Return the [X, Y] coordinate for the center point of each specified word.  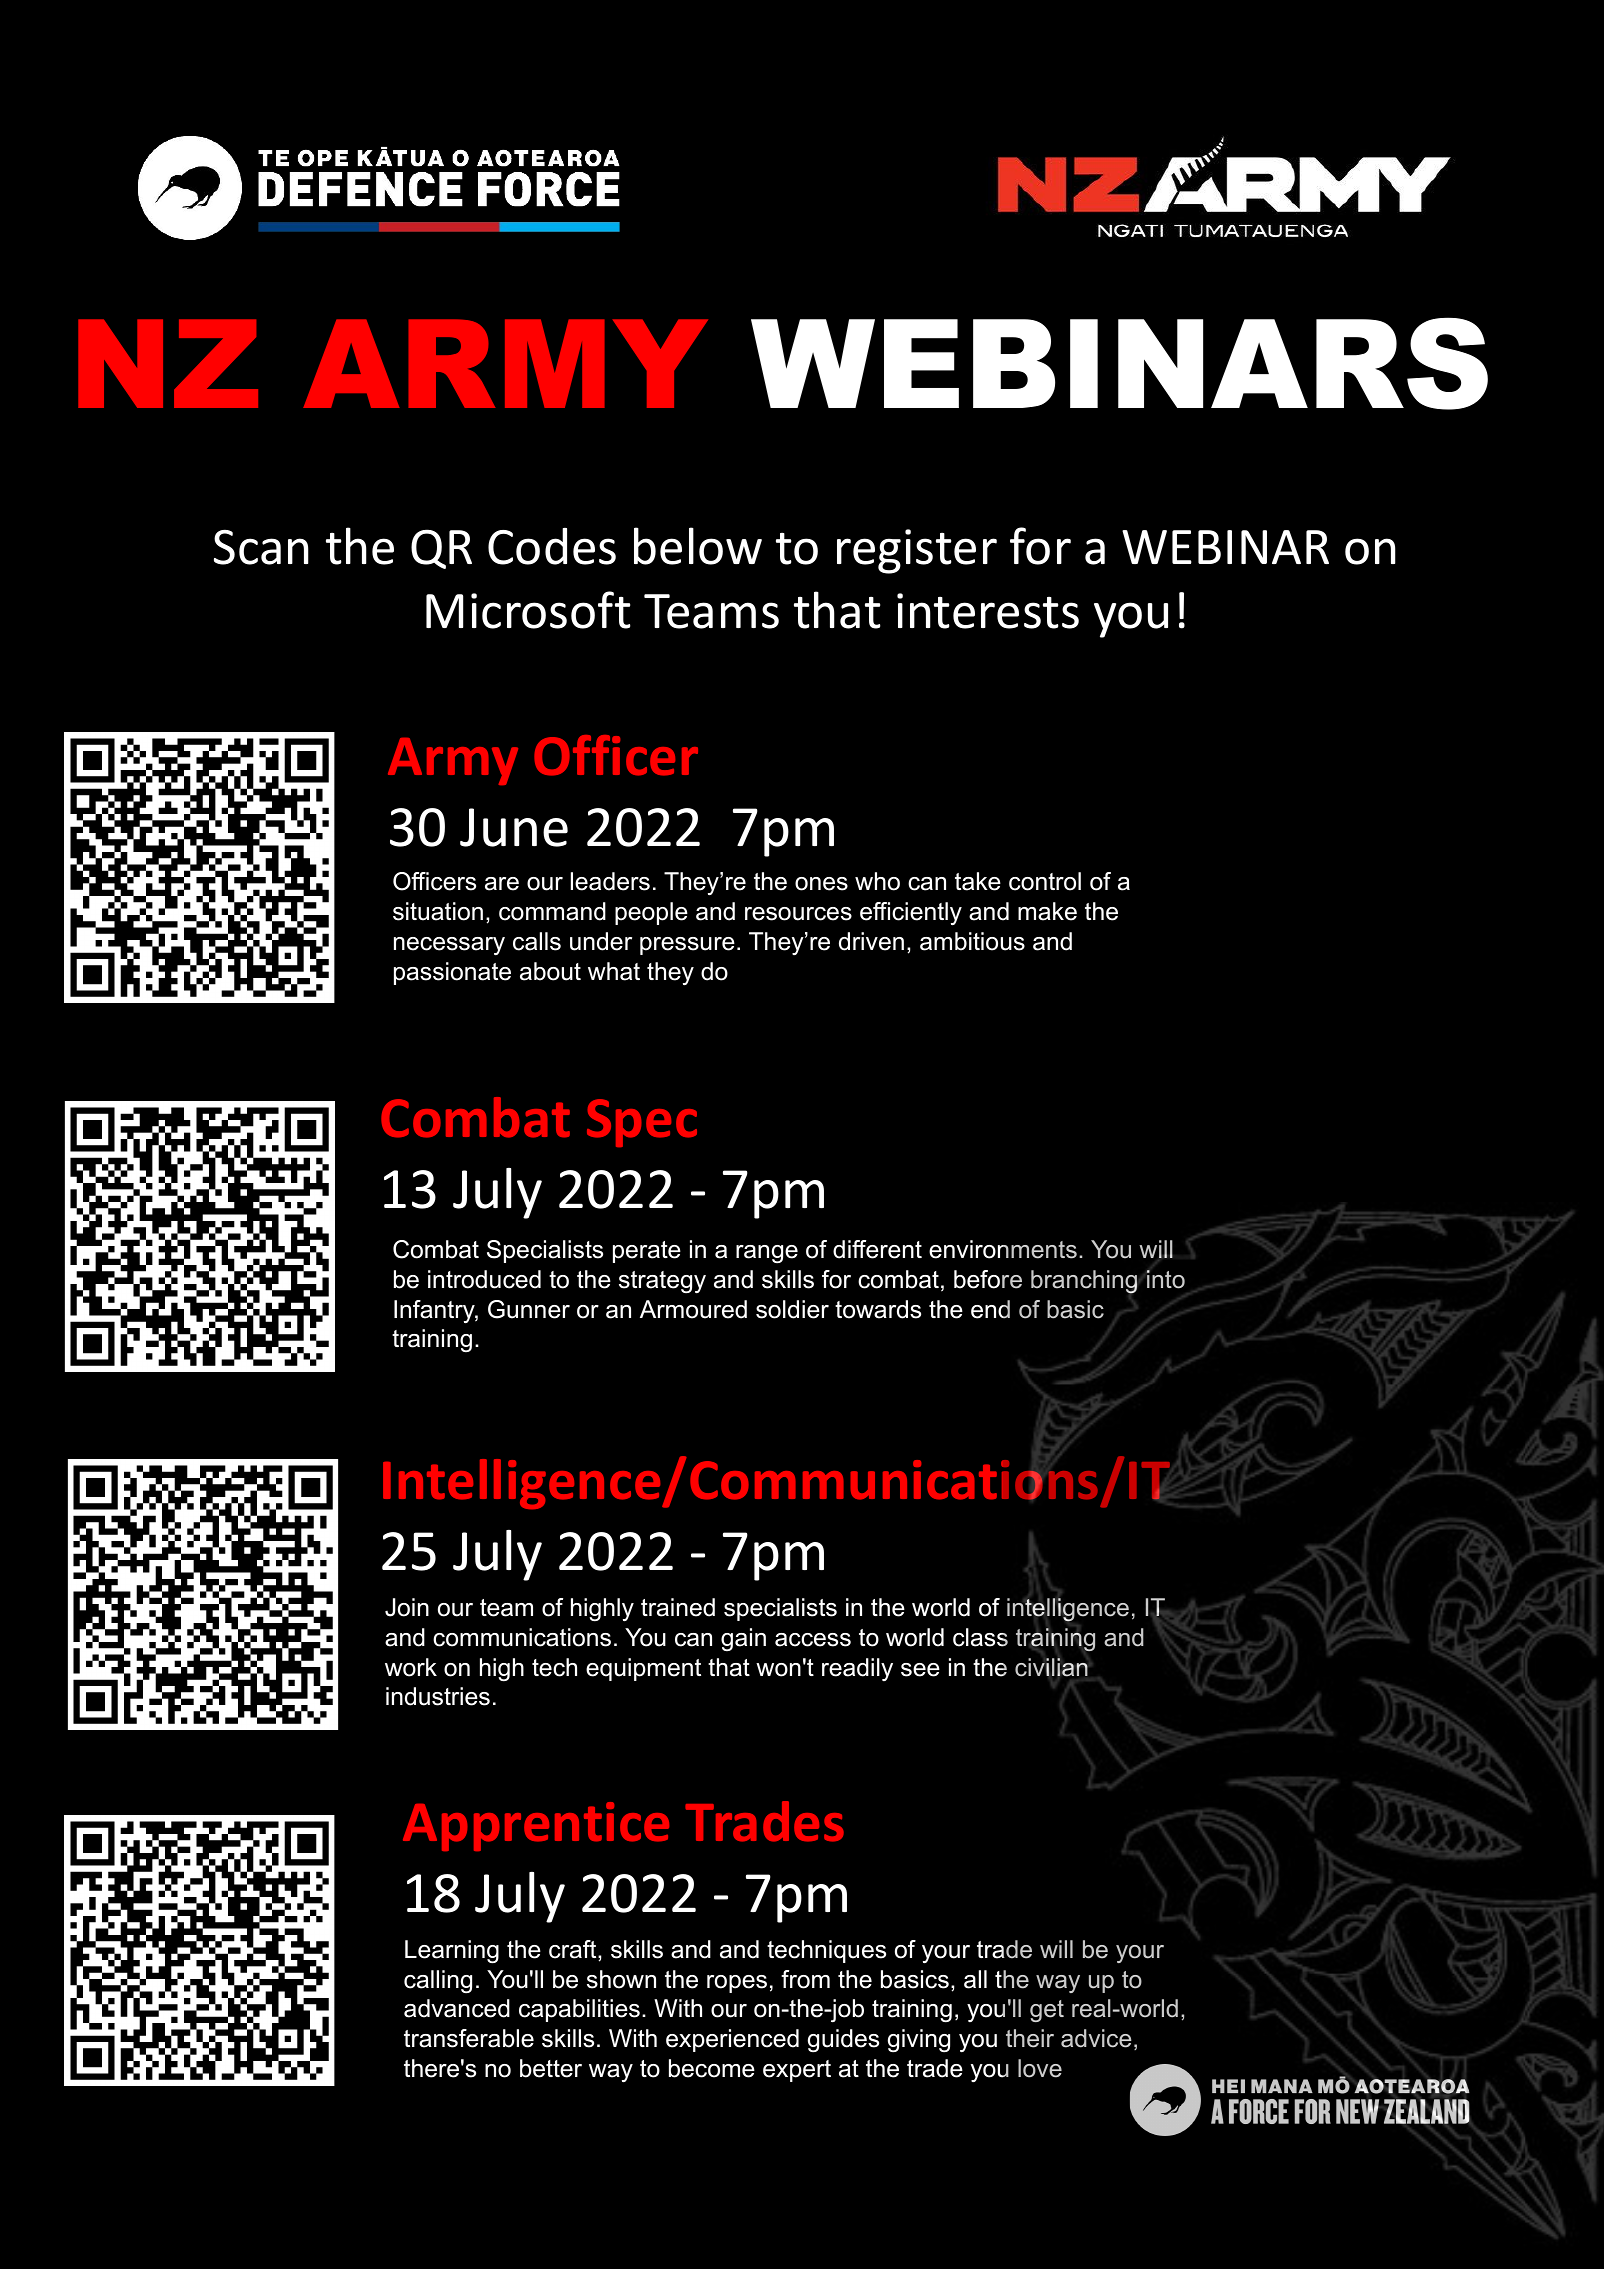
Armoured [693, 1309]
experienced [732, 2040]
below [698, 546]
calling [438, 1982]
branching [1085, 1282]
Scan [261, 547]
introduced [484, 1279]
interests [988, 611]
